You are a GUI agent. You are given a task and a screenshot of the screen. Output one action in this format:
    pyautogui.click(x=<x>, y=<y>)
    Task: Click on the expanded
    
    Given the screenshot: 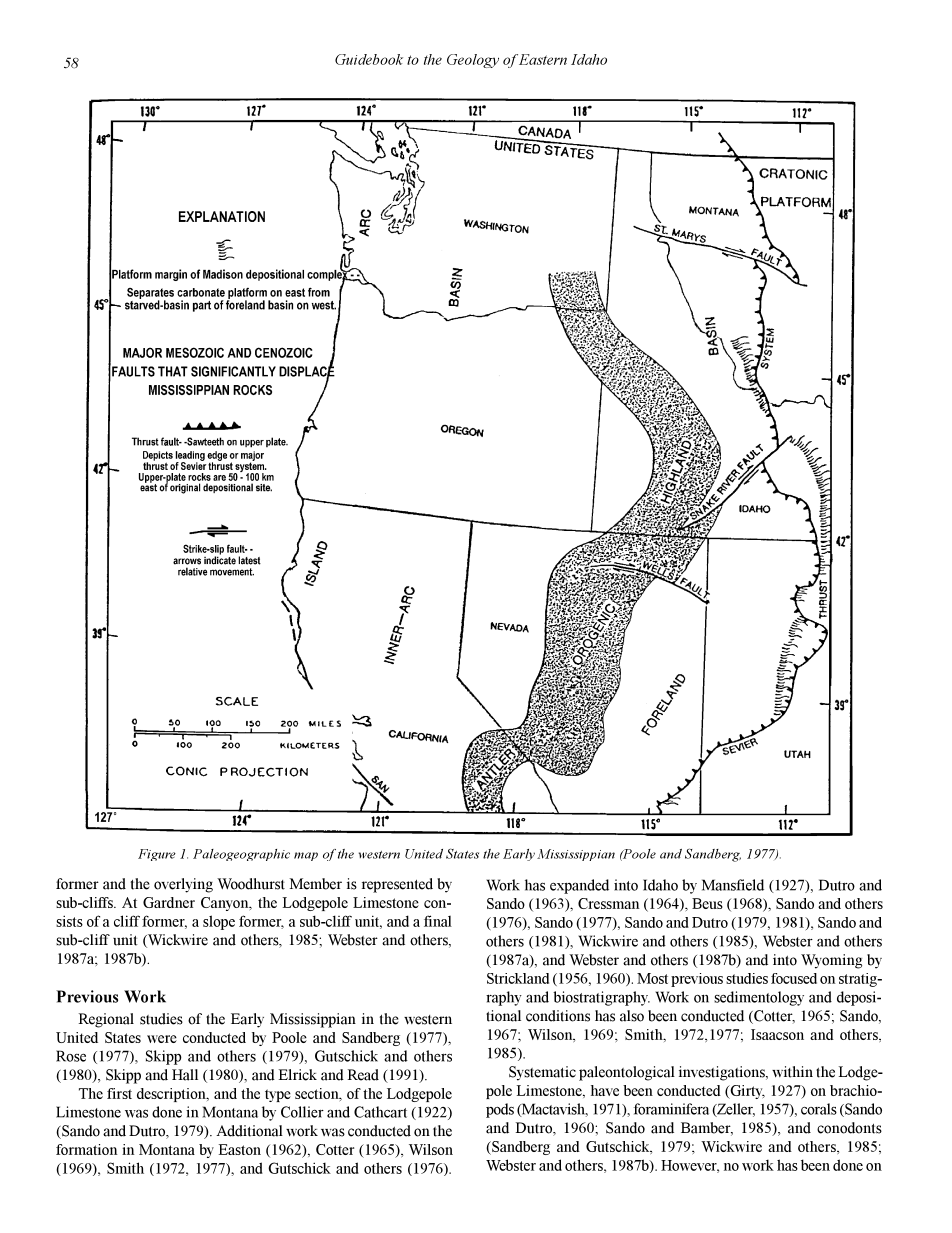 What is the action you would take?
    pyautogui.click(x=579, y=886)
